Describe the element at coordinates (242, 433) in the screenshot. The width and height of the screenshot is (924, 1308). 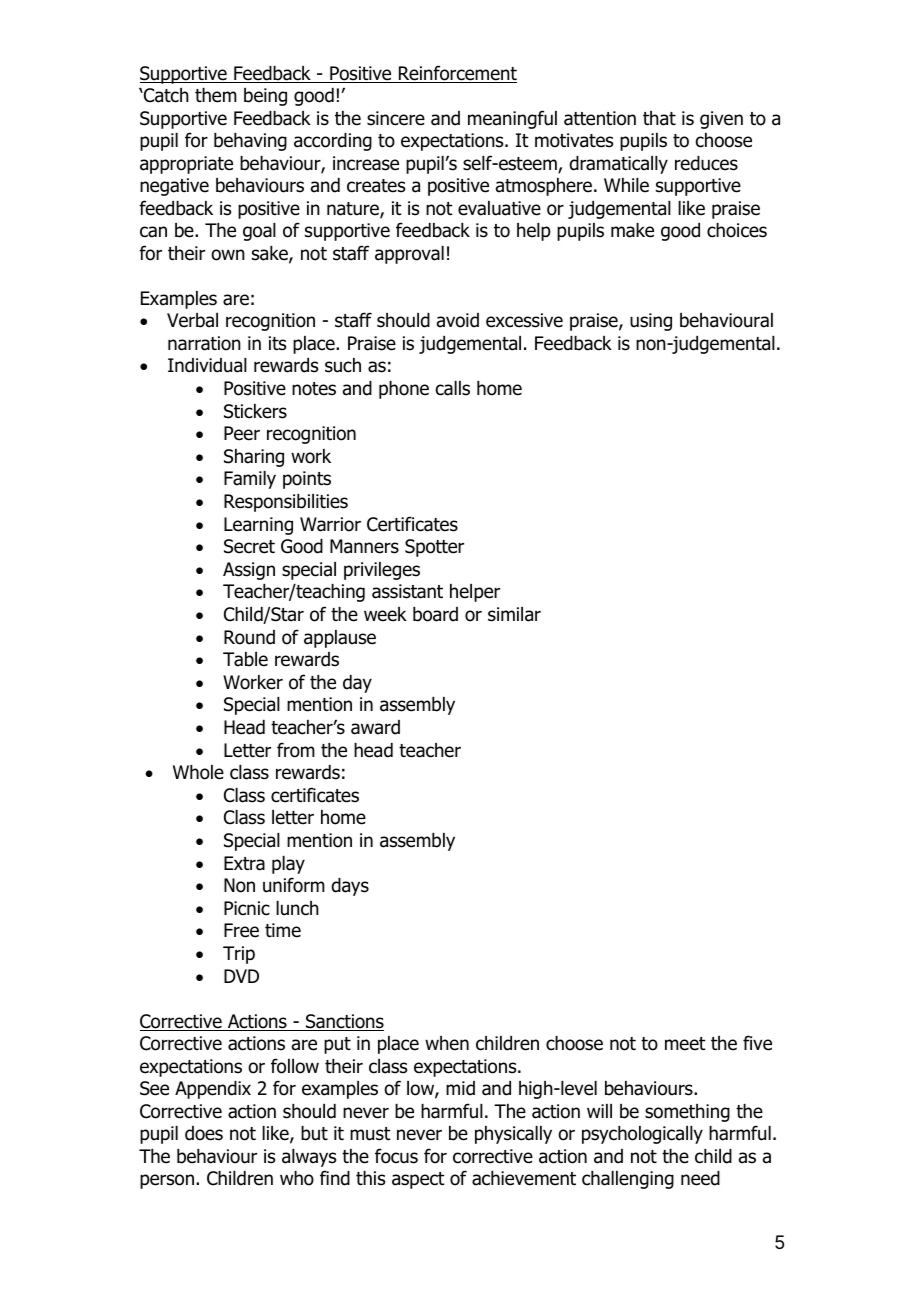
I see `Peer` at that location.
